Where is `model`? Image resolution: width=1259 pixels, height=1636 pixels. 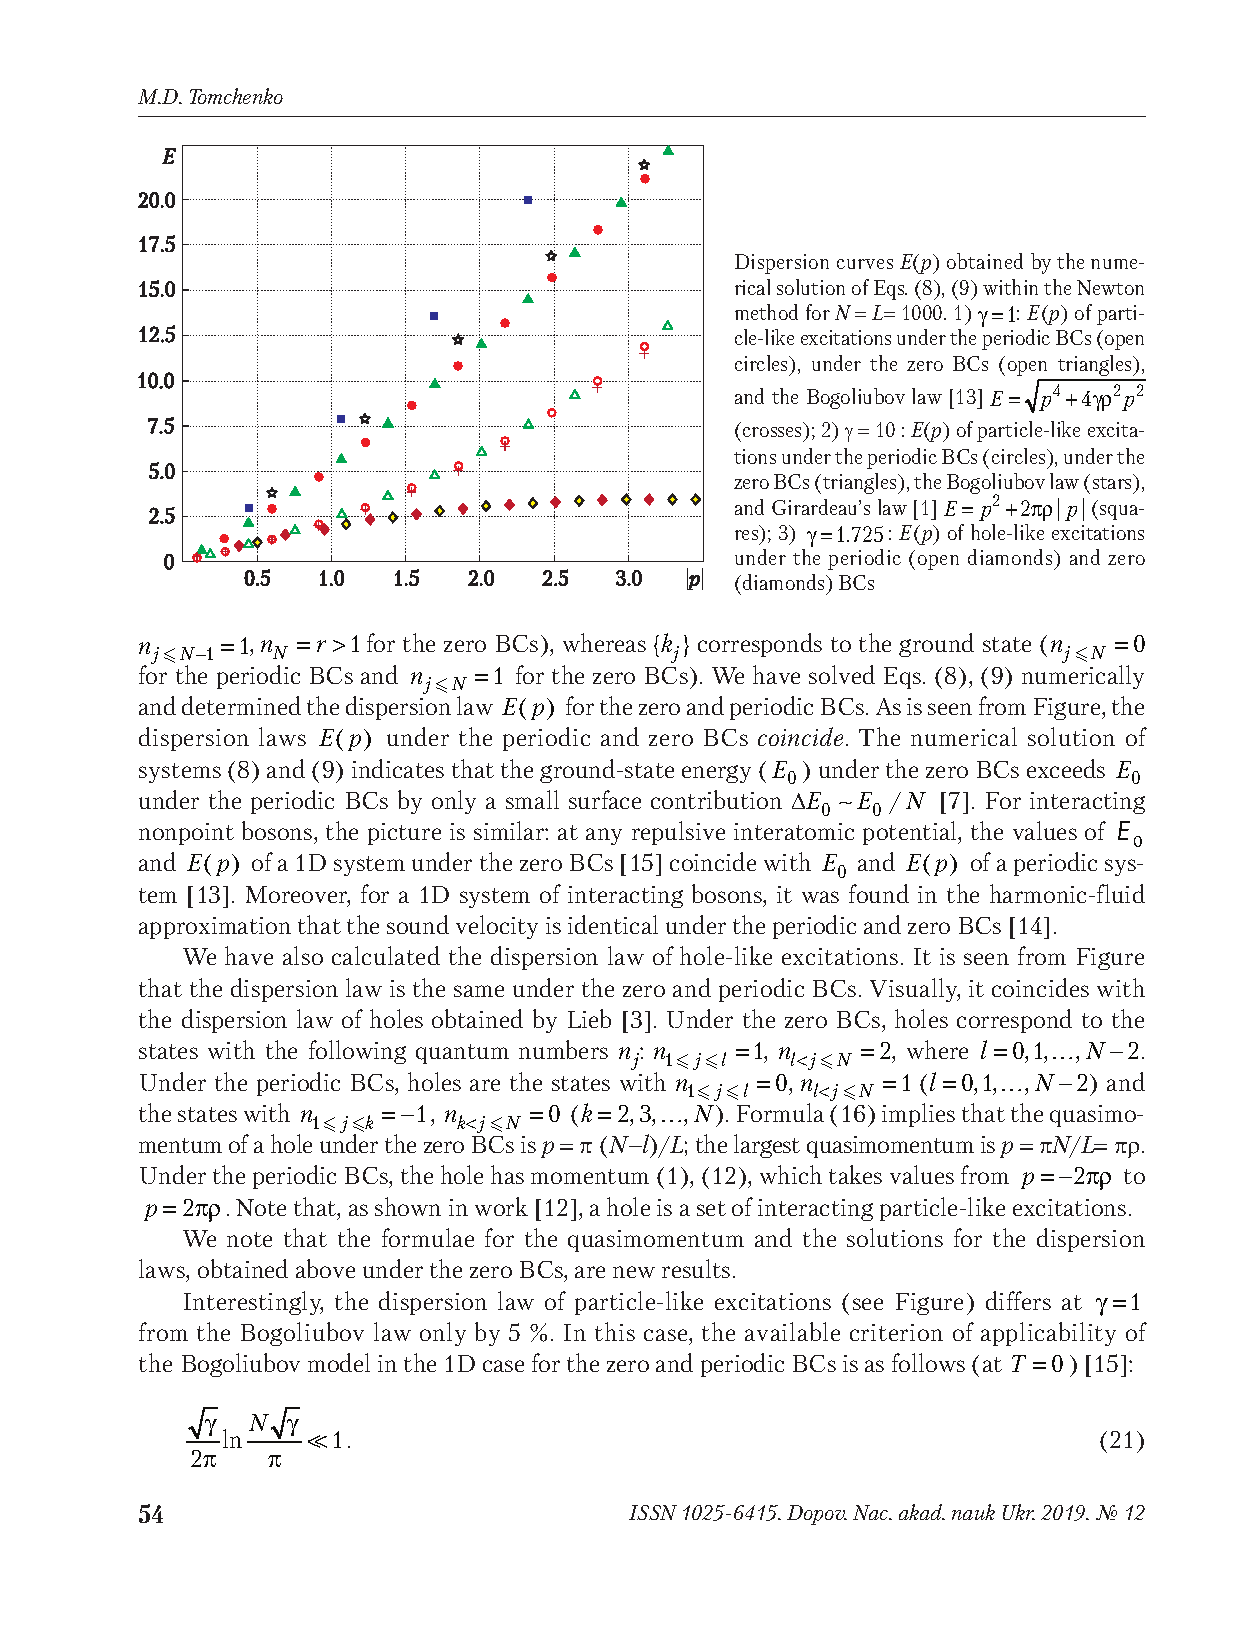 model is located at coordinates (339, 1362).
